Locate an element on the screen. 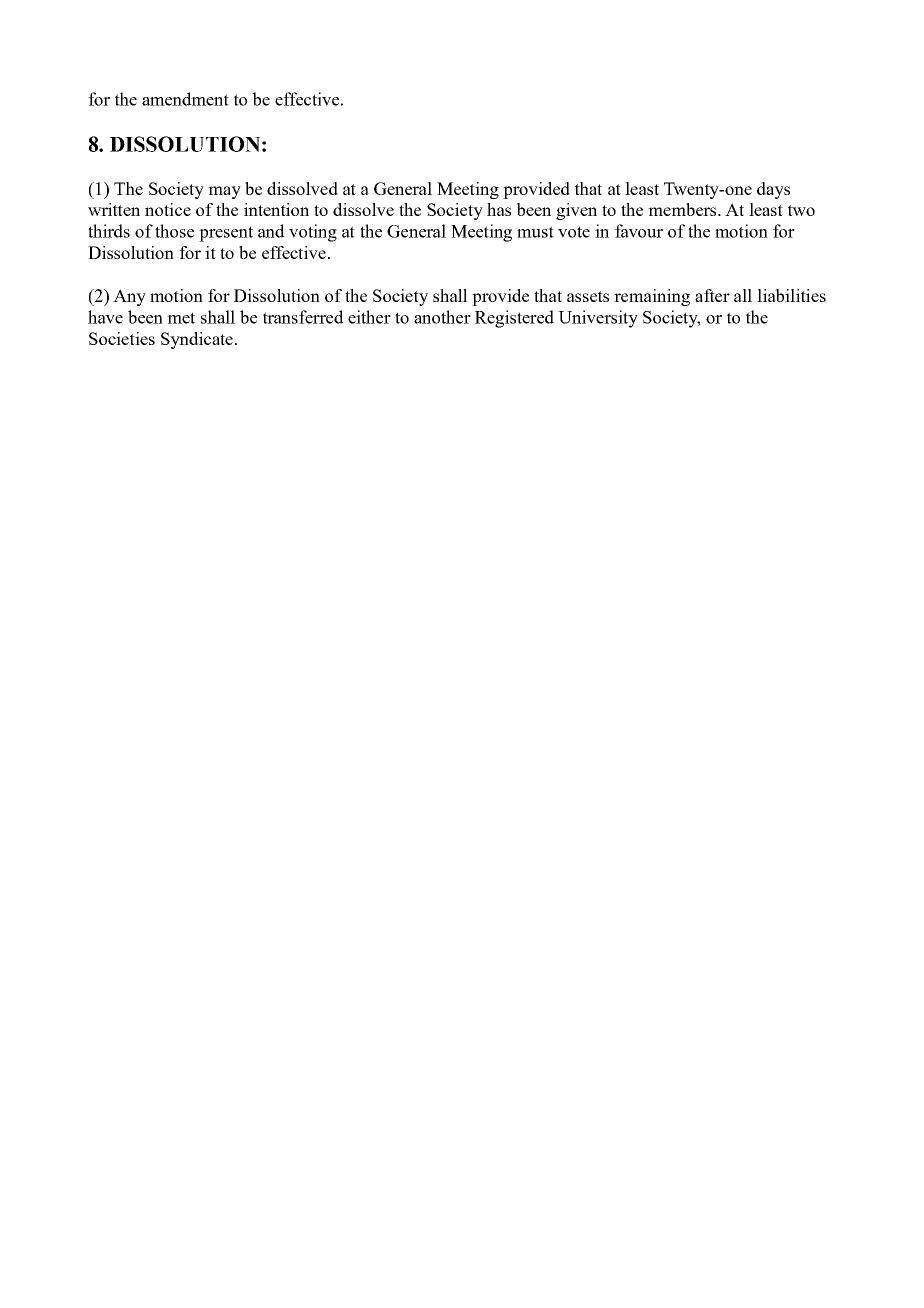 This screenshot has height=1308, width=924. notice is located at coordinates (168, 209).
